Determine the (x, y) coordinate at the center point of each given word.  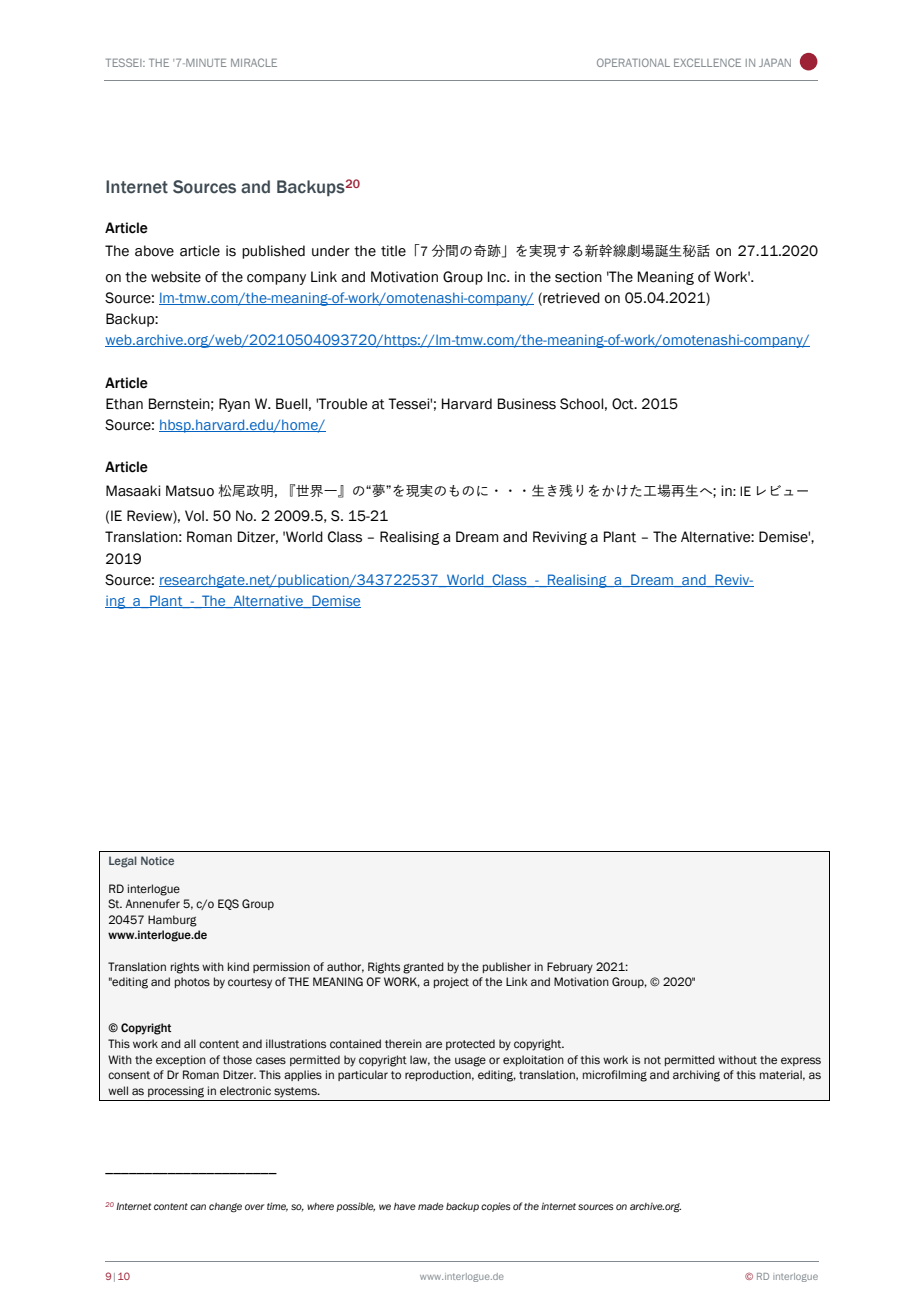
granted (423, 968)
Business (527, 404)
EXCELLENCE (707, 62)
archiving (696, 1076)
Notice (157, 860)
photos (192, 982)
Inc (498, 277)
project (451, 982)
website (176, 277)
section (578, 277)
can (198, 1207)
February (570, 968)
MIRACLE (254, 62)
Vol (194, 516)
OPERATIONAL (633, 62)
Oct (624, 404)
